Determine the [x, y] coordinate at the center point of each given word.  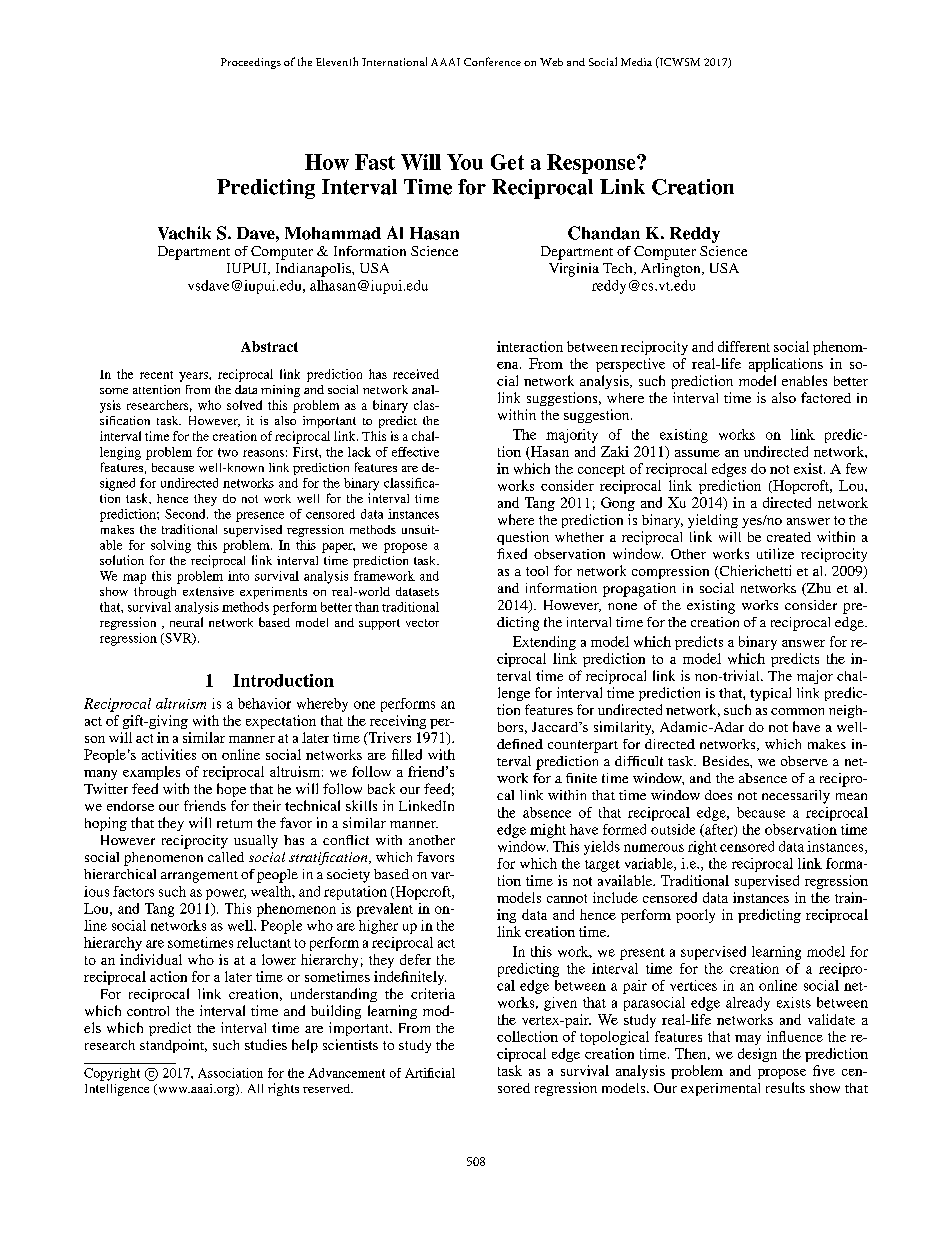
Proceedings [251, 63]
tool [537, 571]
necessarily [796, 797]
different [744, 346]
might [548, 831]
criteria [433, 993]
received [416, 374]
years [194, 377]
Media [636, 62]
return [234, 823]
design [757, 1055]
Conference [492, 61]
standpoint [173, 1046]
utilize [775, 553]
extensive [208, 591]
